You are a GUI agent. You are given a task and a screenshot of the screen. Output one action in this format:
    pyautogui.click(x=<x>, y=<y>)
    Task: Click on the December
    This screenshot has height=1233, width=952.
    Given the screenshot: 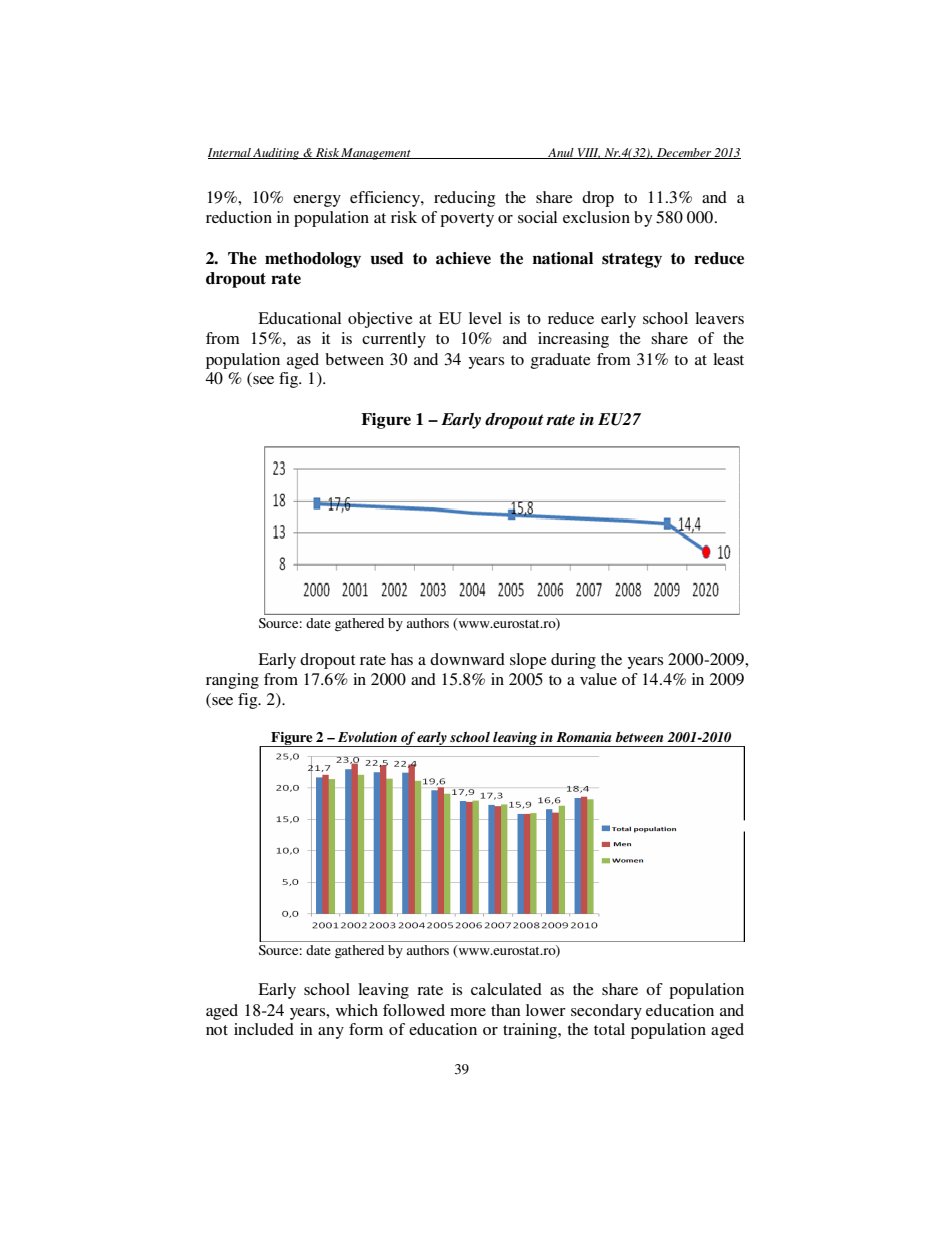 What is the action you would take?
    pyautogui.click(x=684, y=153)
